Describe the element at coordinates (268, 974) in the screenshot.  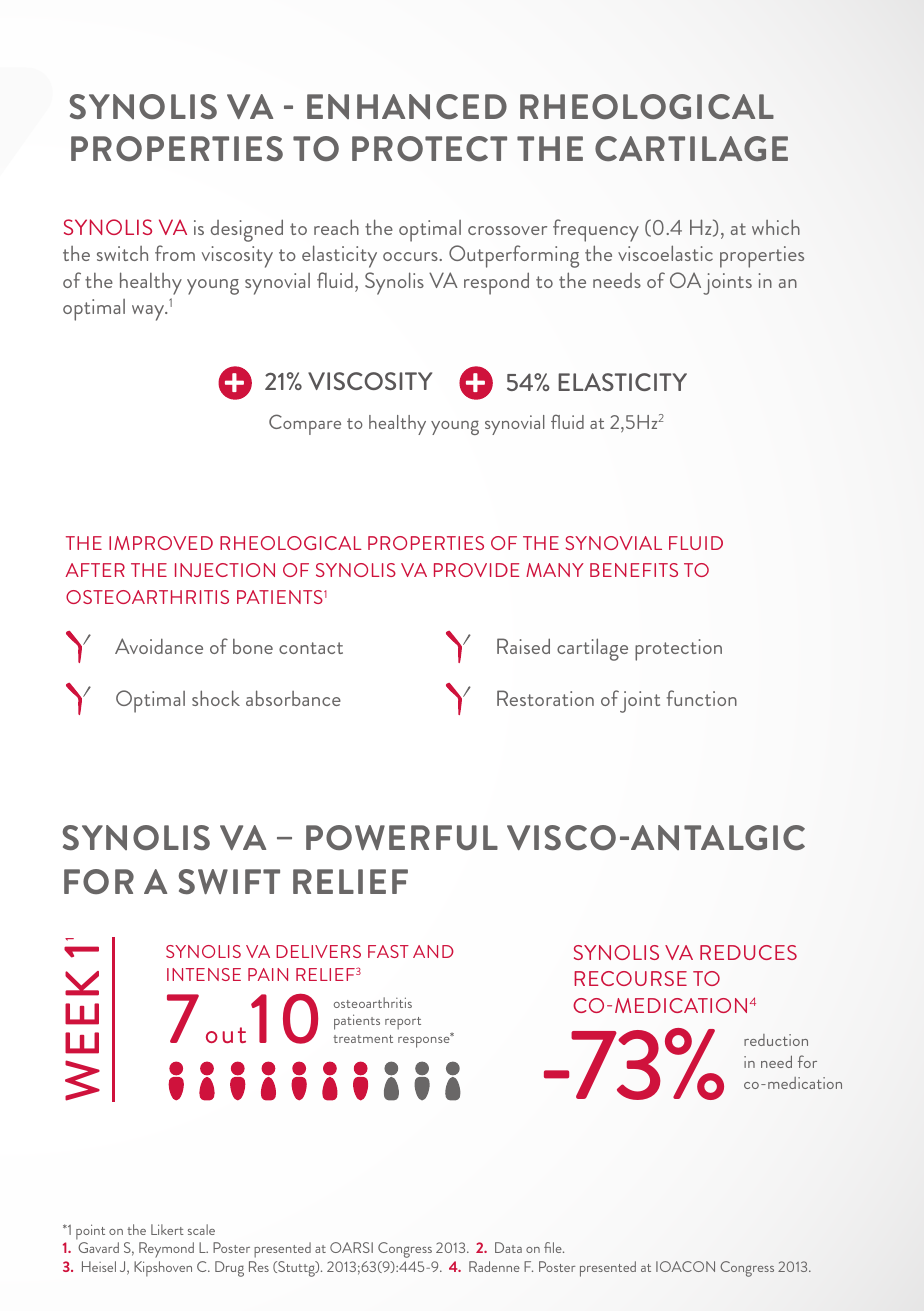
I see `PAIN` at that location.
